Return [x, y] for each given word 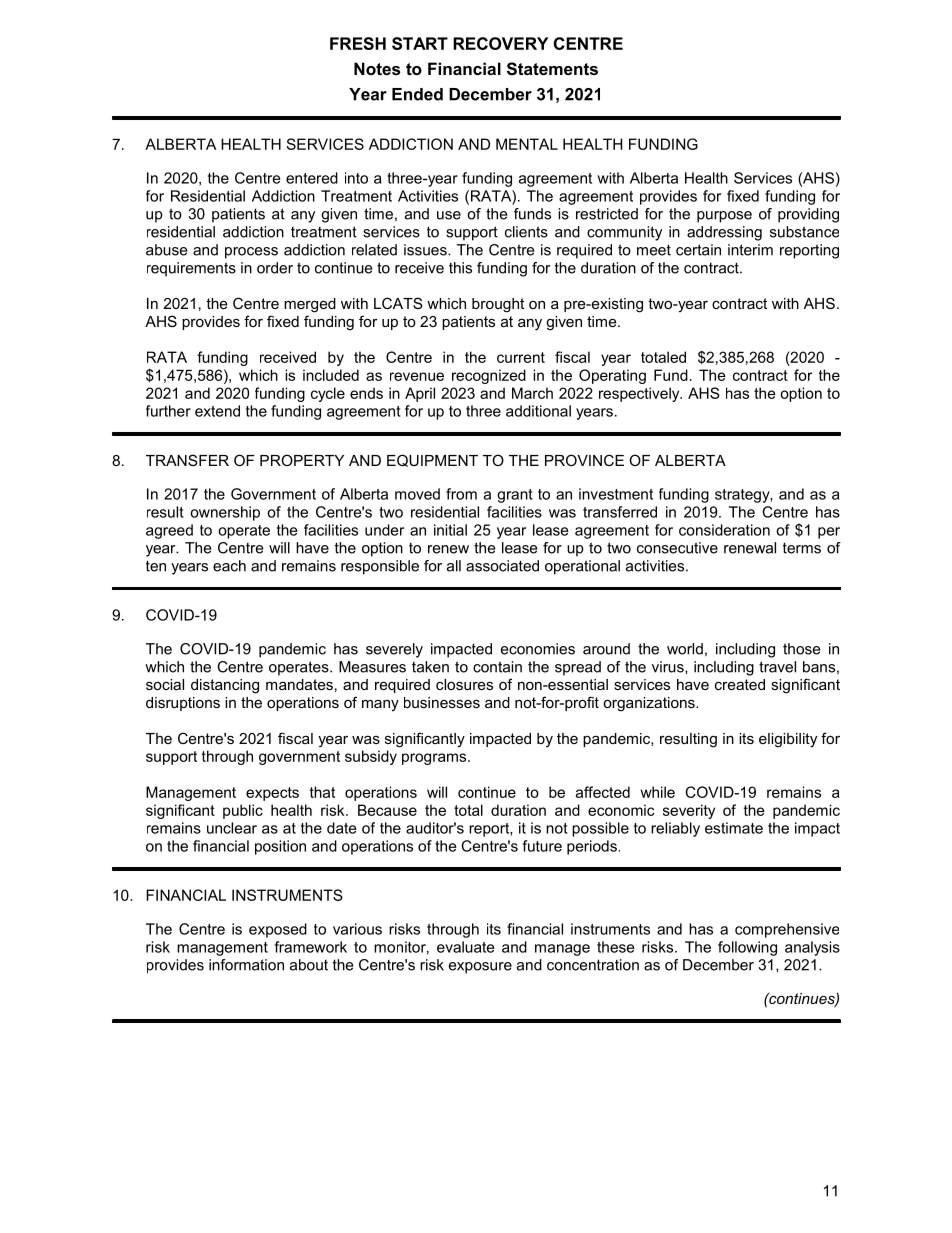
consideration [724, 530]
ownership [225, 513]
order [275, 268]
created [740, 684]
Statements [552, 69]
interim [750, 250]
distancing [225, 686]
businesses [442, 702]
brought [498, 305]
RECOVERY [500, 43]
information [246, 965]
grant [515, 496]
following [747, 948]
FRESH [358, 43]
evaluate [465, 947]
